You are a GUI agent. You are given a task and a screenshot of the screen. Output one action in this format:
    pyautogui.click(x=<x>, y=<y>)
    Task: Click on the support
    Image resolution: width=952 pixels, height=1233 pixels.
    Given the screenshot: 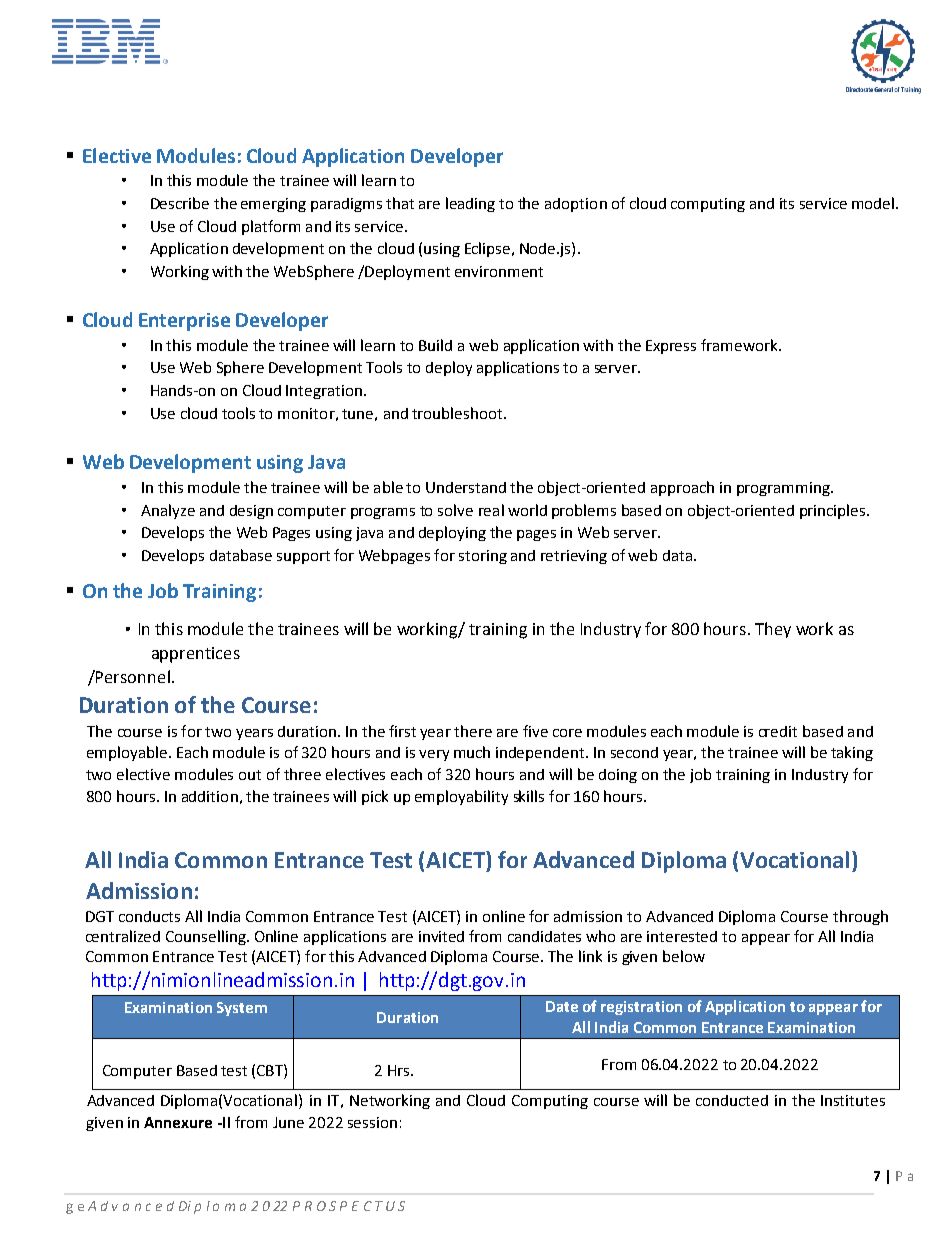 What is the action you would take?
    pyautogui.click(x=303, y=557)
